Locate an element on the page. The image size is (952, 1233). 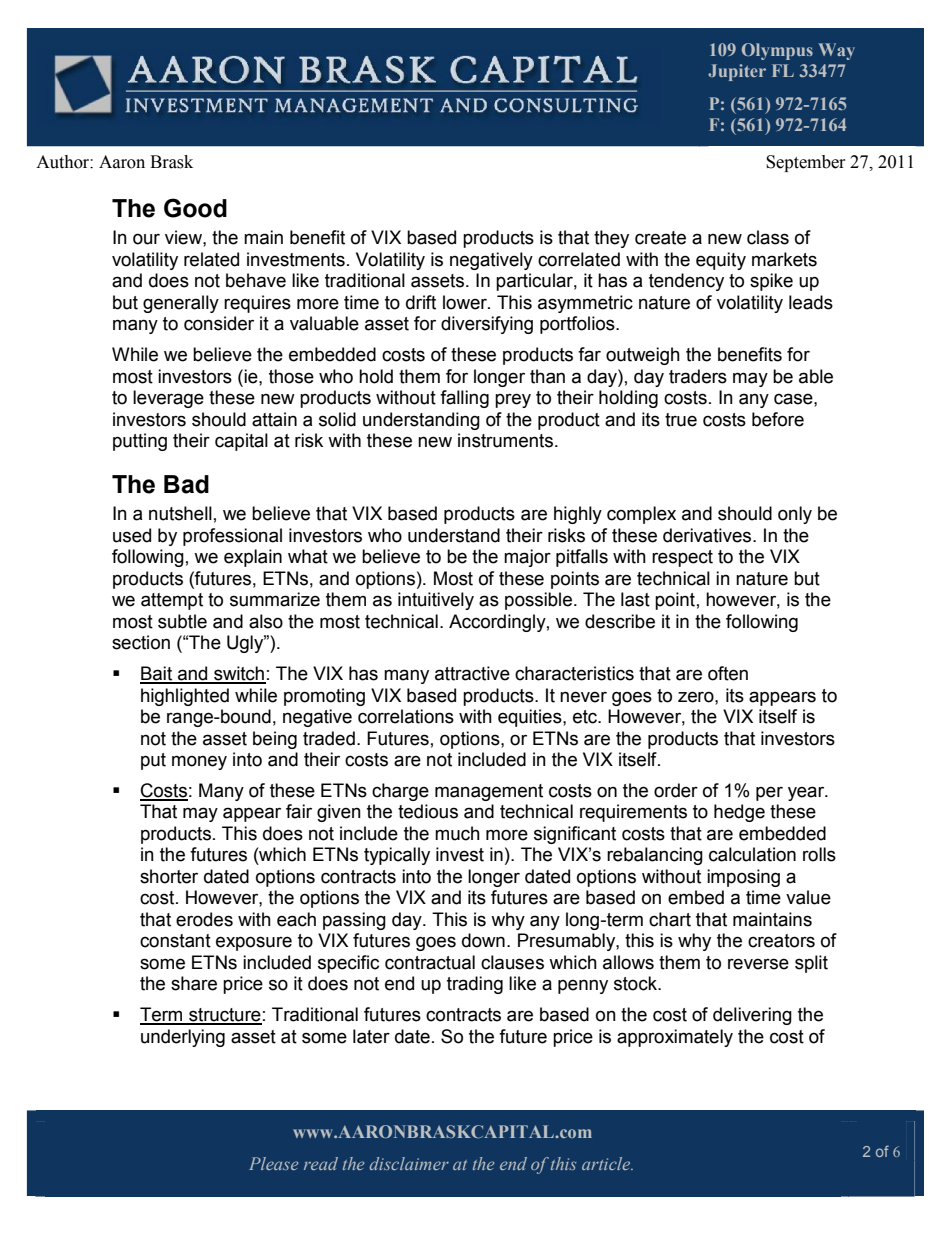
intuitively is located at coordinates (436, 601).
